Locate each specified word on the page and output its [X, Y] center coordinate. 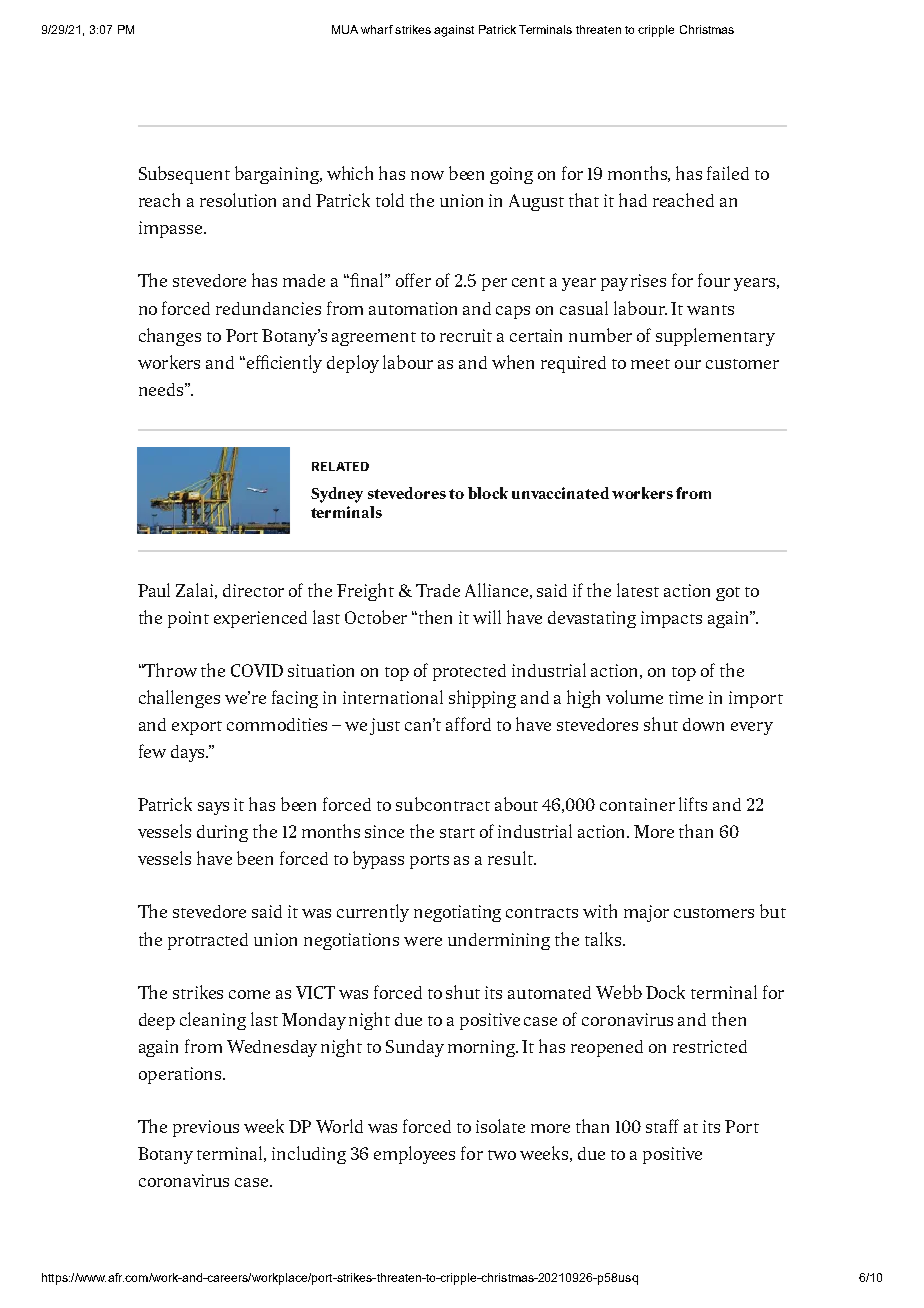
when [513, 362]
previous [206, 1128]
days [189, 753]
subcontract [443, 804]
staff [662, 1126]
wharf [377, 29]
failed [728, 173]
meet [650, 364]
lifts [693, 804]
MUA [345, 29]
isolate [500, 1126]
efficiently [283, 364]
